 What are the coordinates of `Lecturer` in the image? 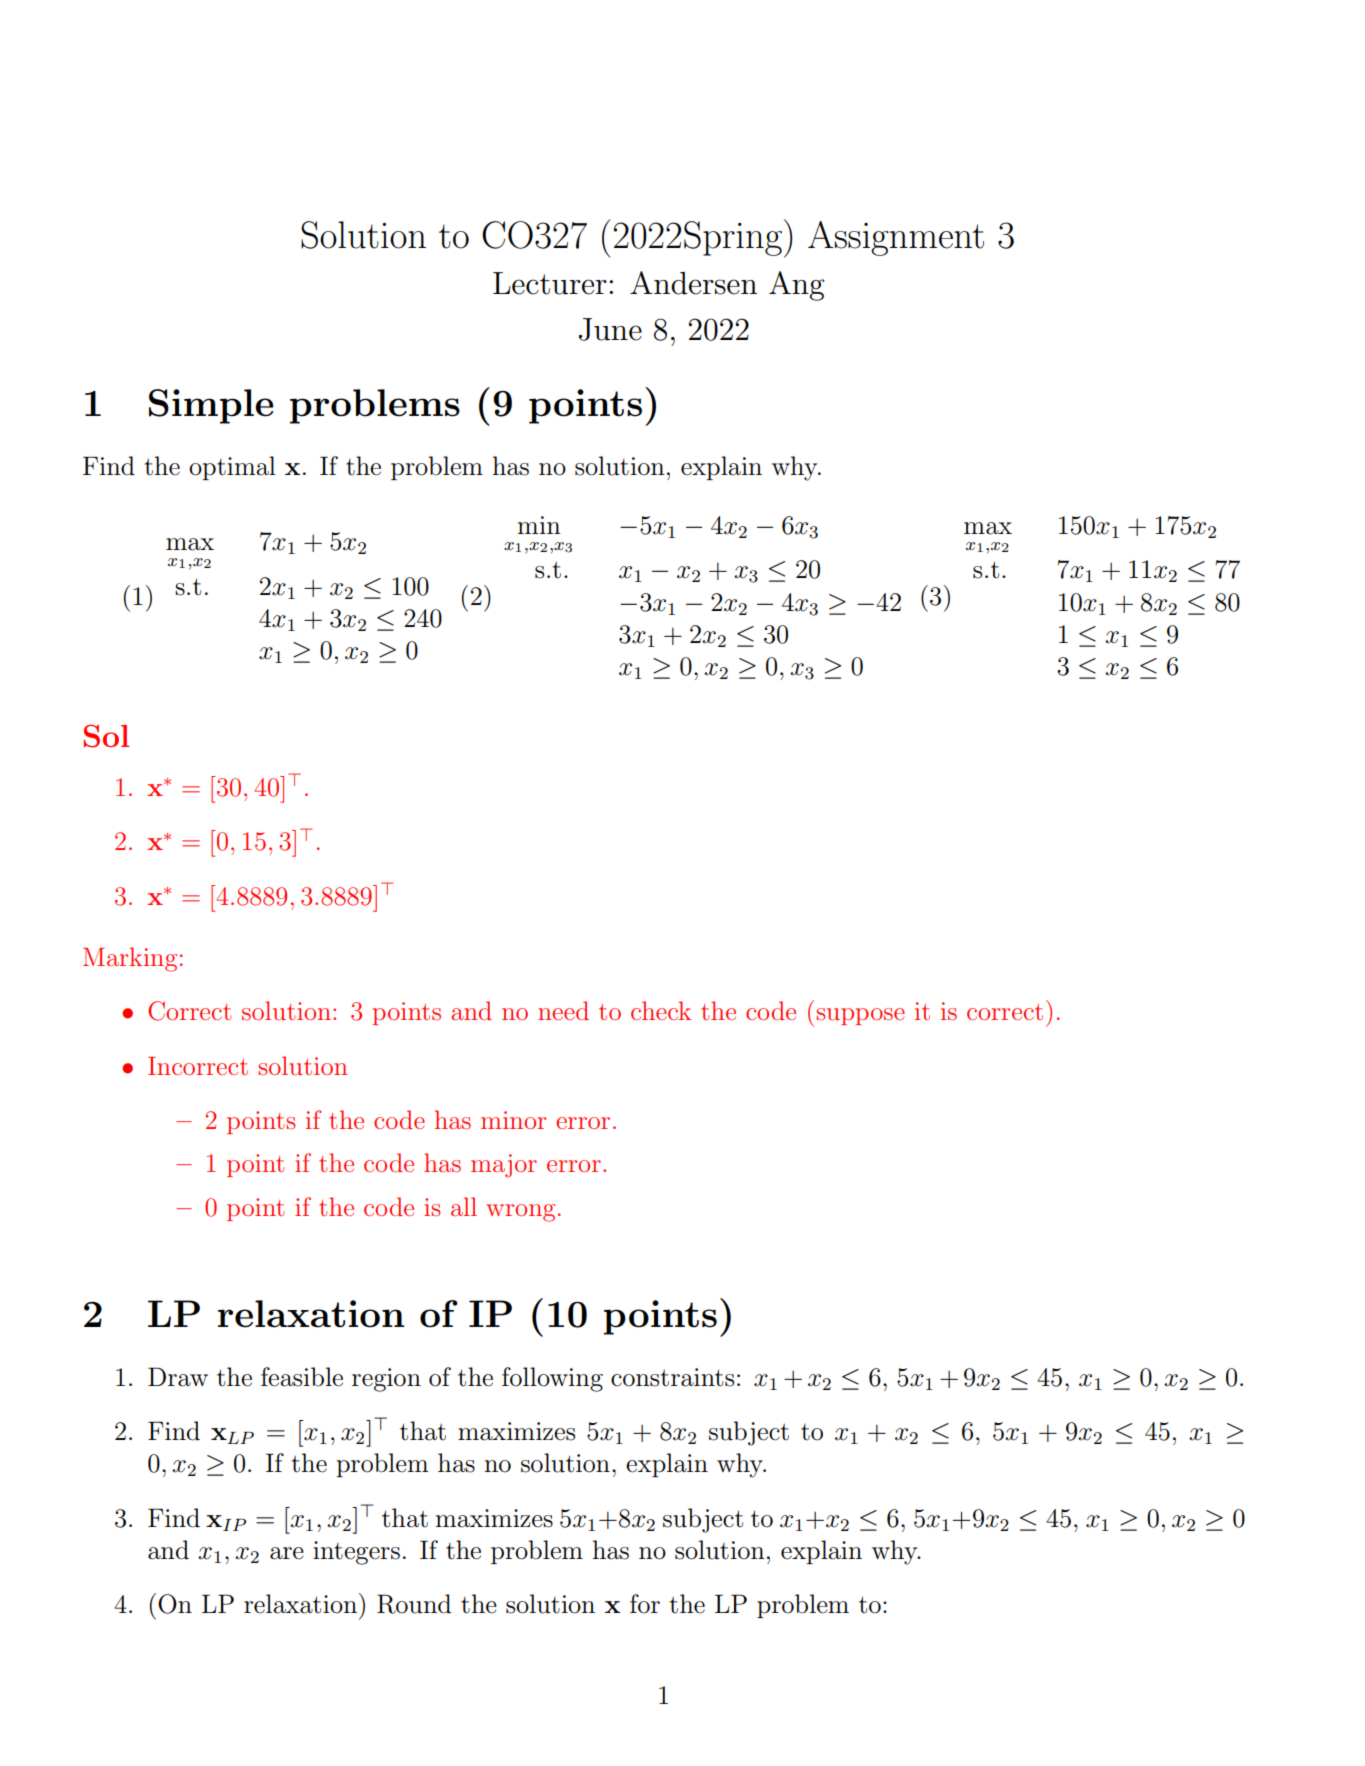 It's located at (550, 283).
